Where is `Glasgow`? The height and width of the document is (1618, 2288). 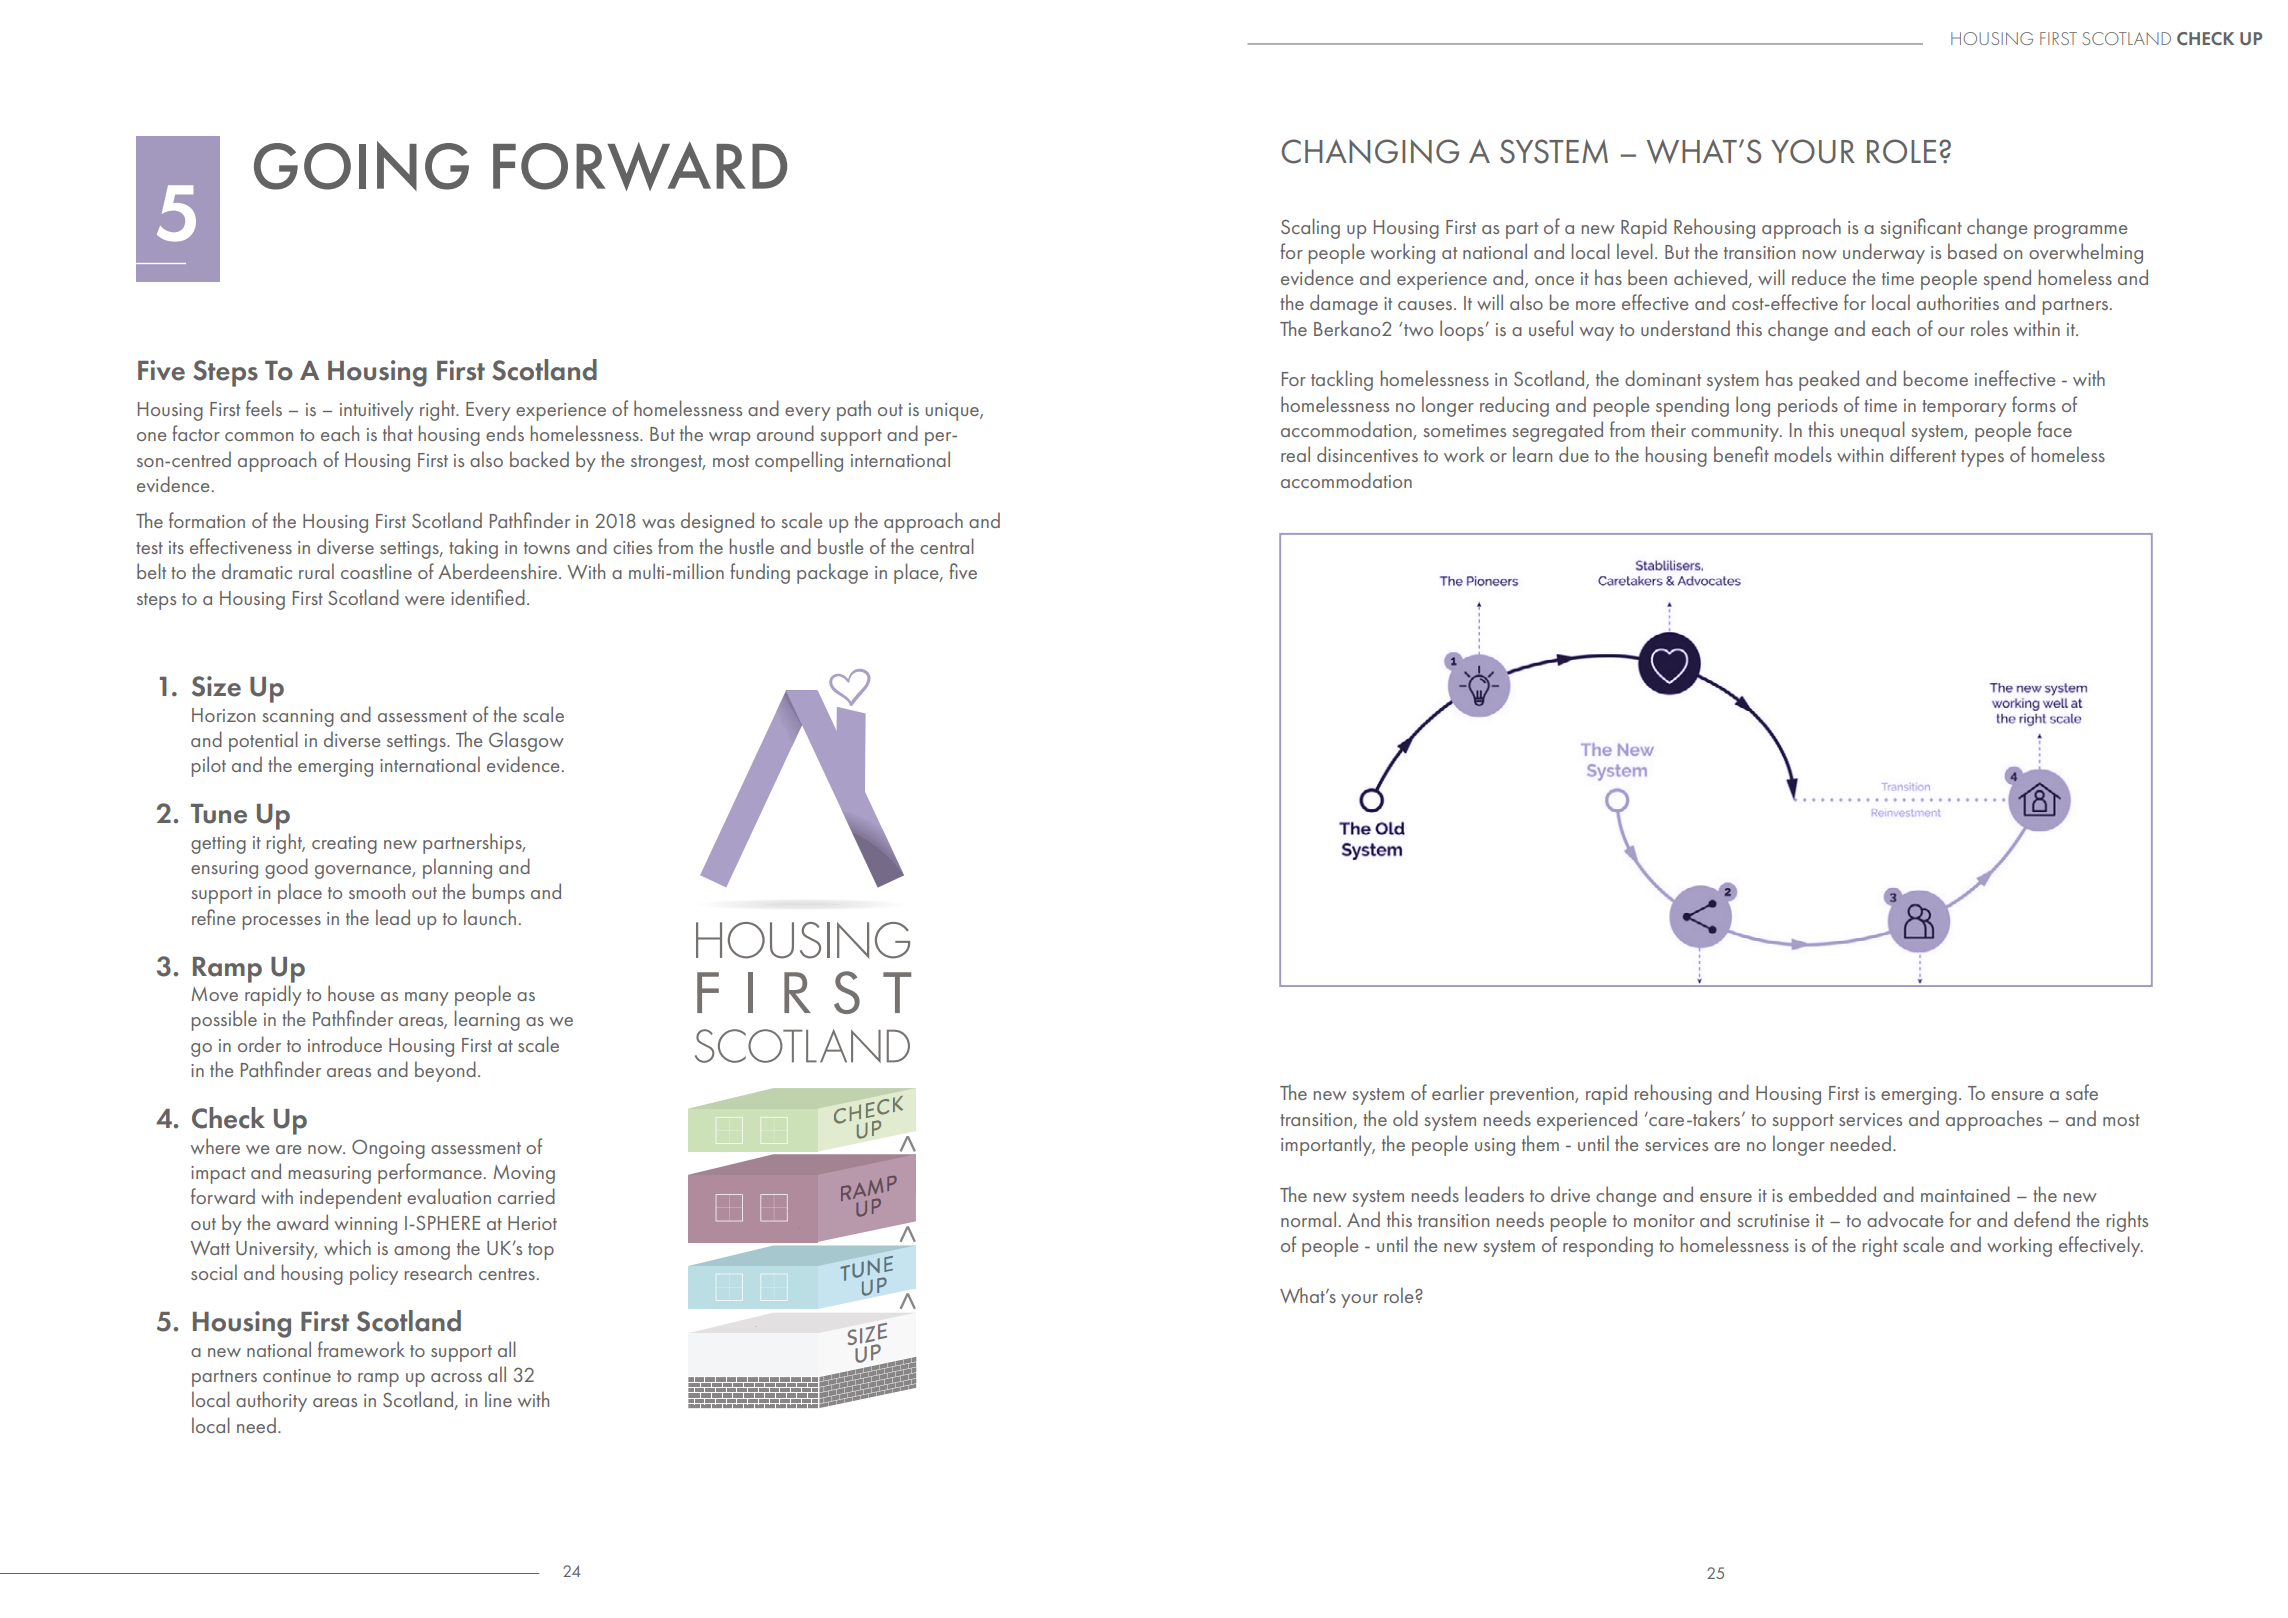 Glasgow is located at coordinates (526, 741).
